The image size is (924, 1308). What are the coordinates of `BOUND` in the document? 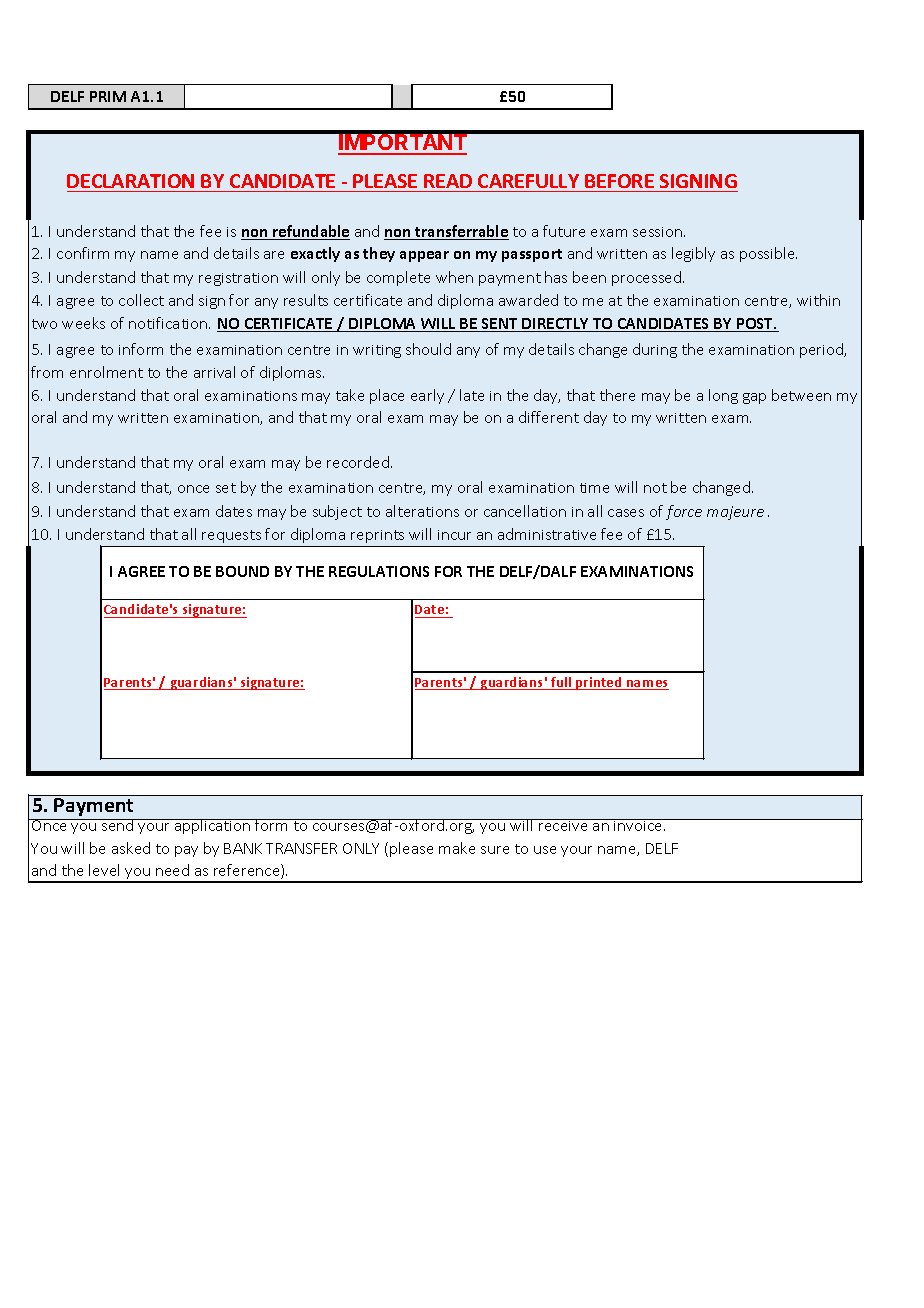 It's located at (242, 571).
